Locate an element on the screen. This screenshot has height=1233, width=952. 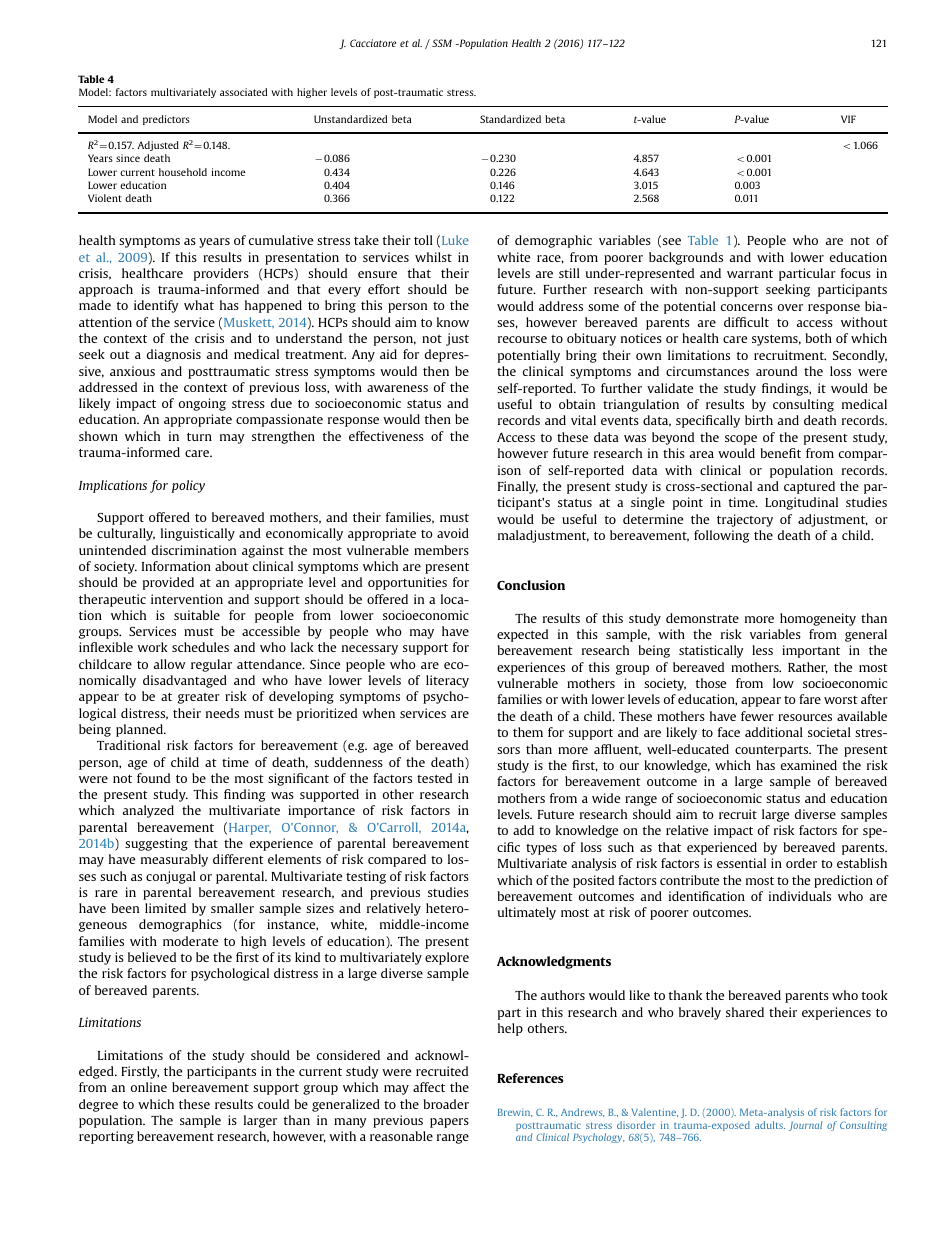
ongoing is located at coordinates (202, 404).
